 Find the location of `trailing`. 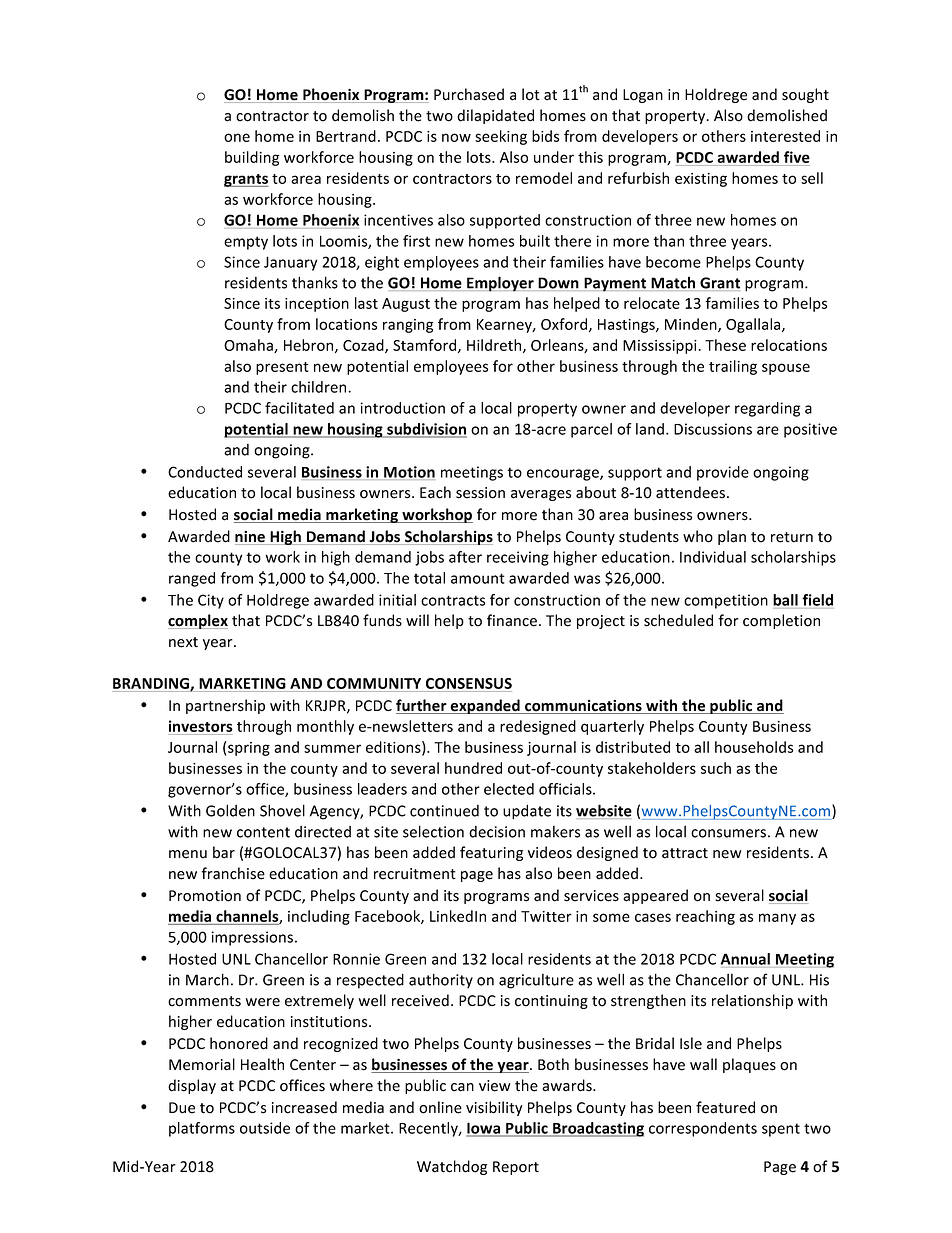

trailing is located at coordinates (733, 367).
